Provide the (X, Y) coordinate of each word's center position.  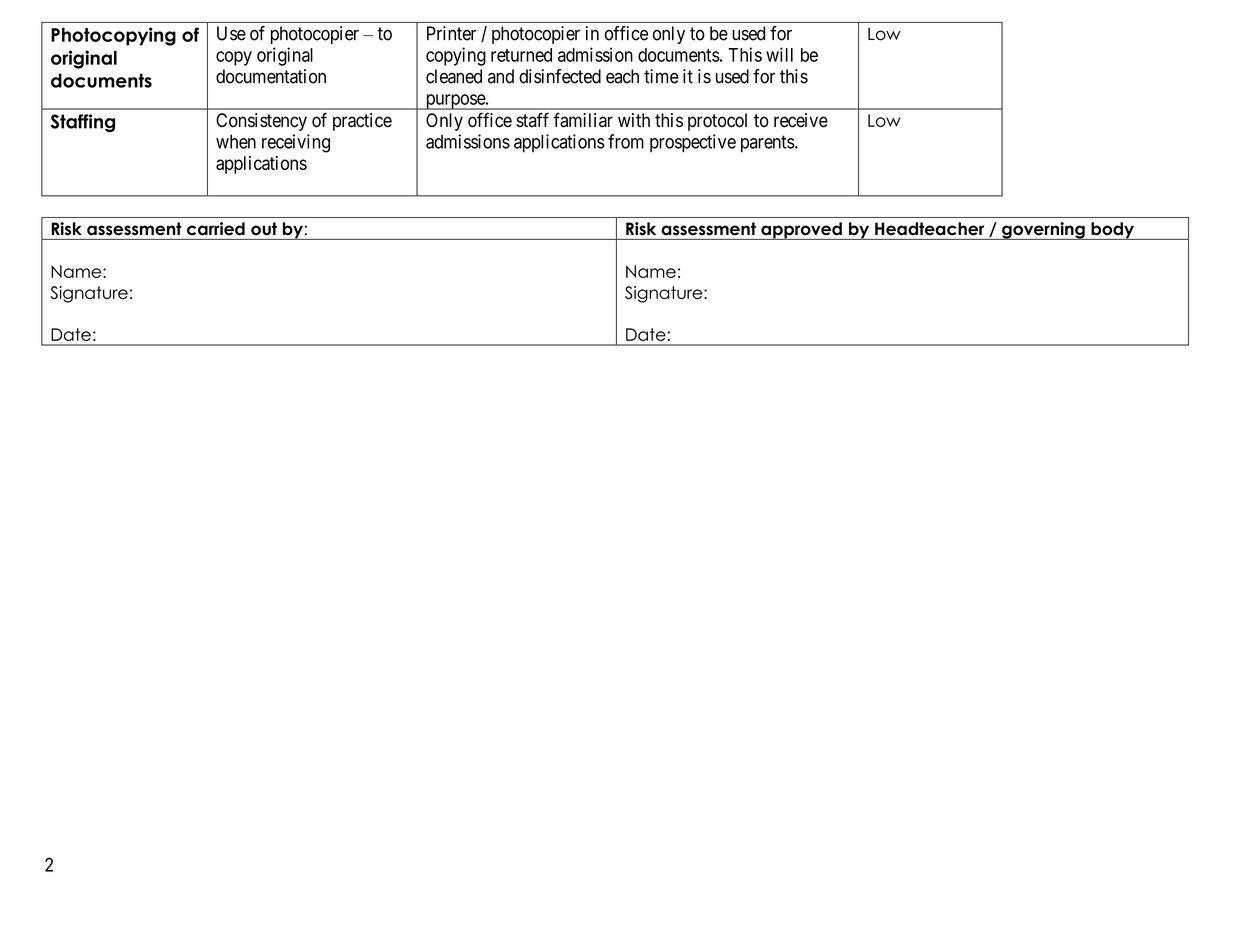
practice (362, 122)
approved (801, 231)
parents (768, 144)
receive (801, 120)
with (634, 120)
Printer (451, 33)
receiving (296, 143)
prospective (693, 143)
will (779, 54)
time (661, 76)
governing (1043, 231)
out (264, 228)
